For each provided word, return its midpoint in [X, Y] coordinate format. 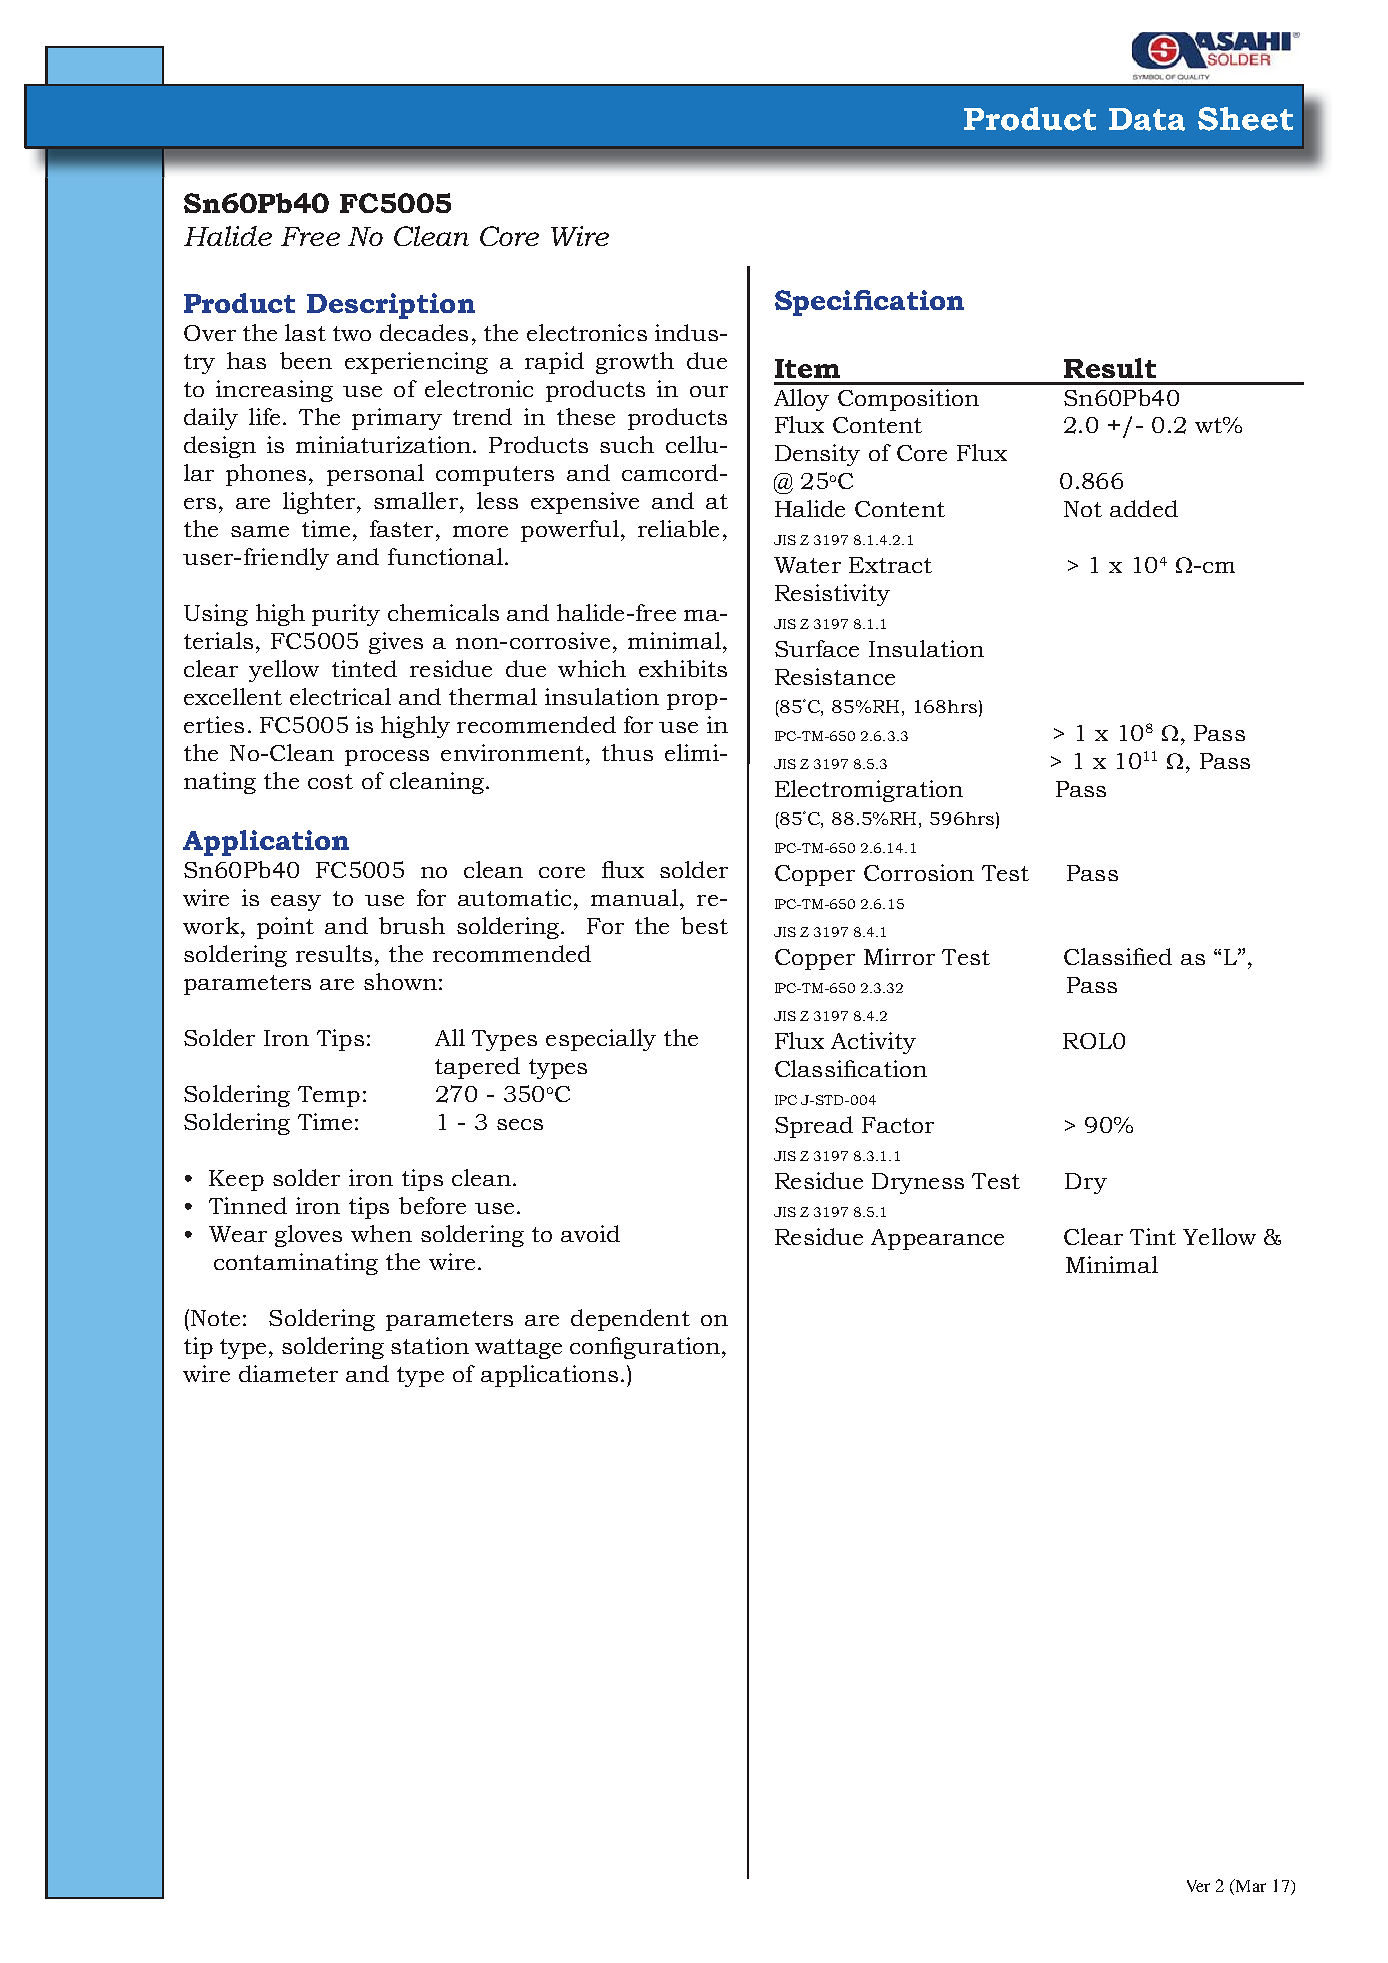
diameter [288, 1373]
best [704, 925]
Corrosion [919, 872]
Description [391, 306]
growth [635, 363]
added [1144, 508]
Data [1147, 119]
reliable [678, 528]
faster [401, 528]
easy [296, 903]
